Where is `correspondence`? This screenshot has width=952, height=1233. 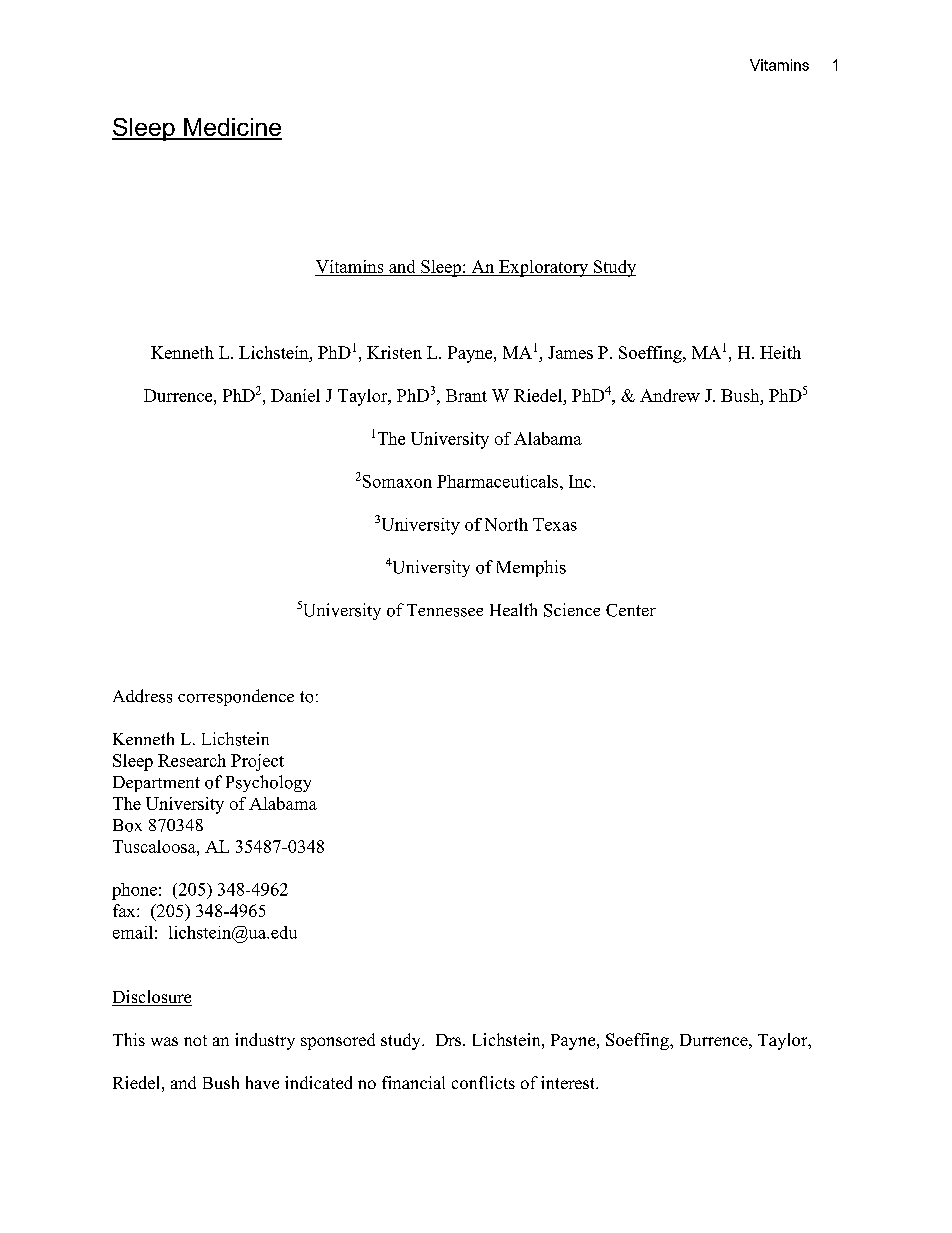 correspondence is located at coordinates (236, 697).
